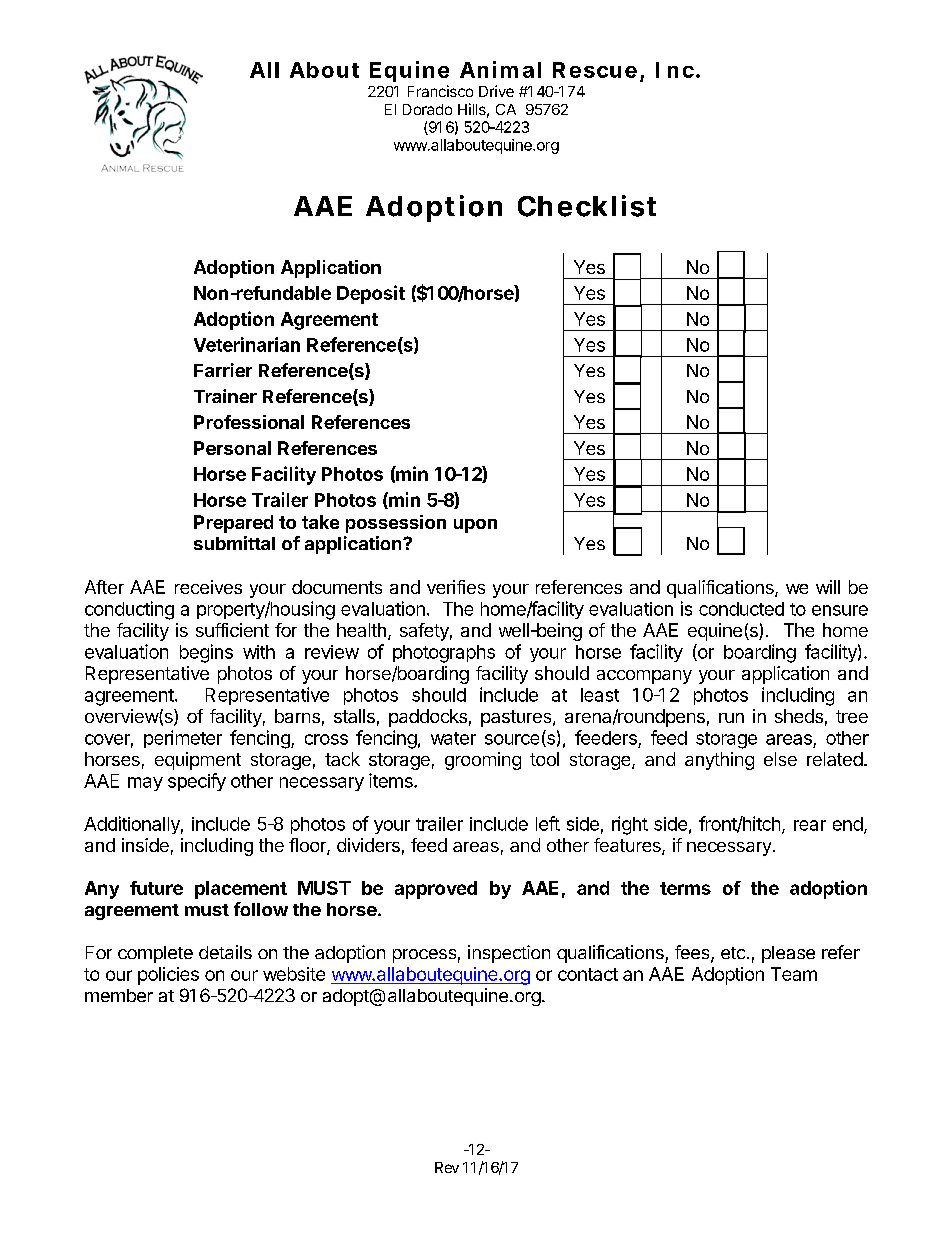 The image size is (952, 1233). I want to click on Drive, so click(496, 91).
